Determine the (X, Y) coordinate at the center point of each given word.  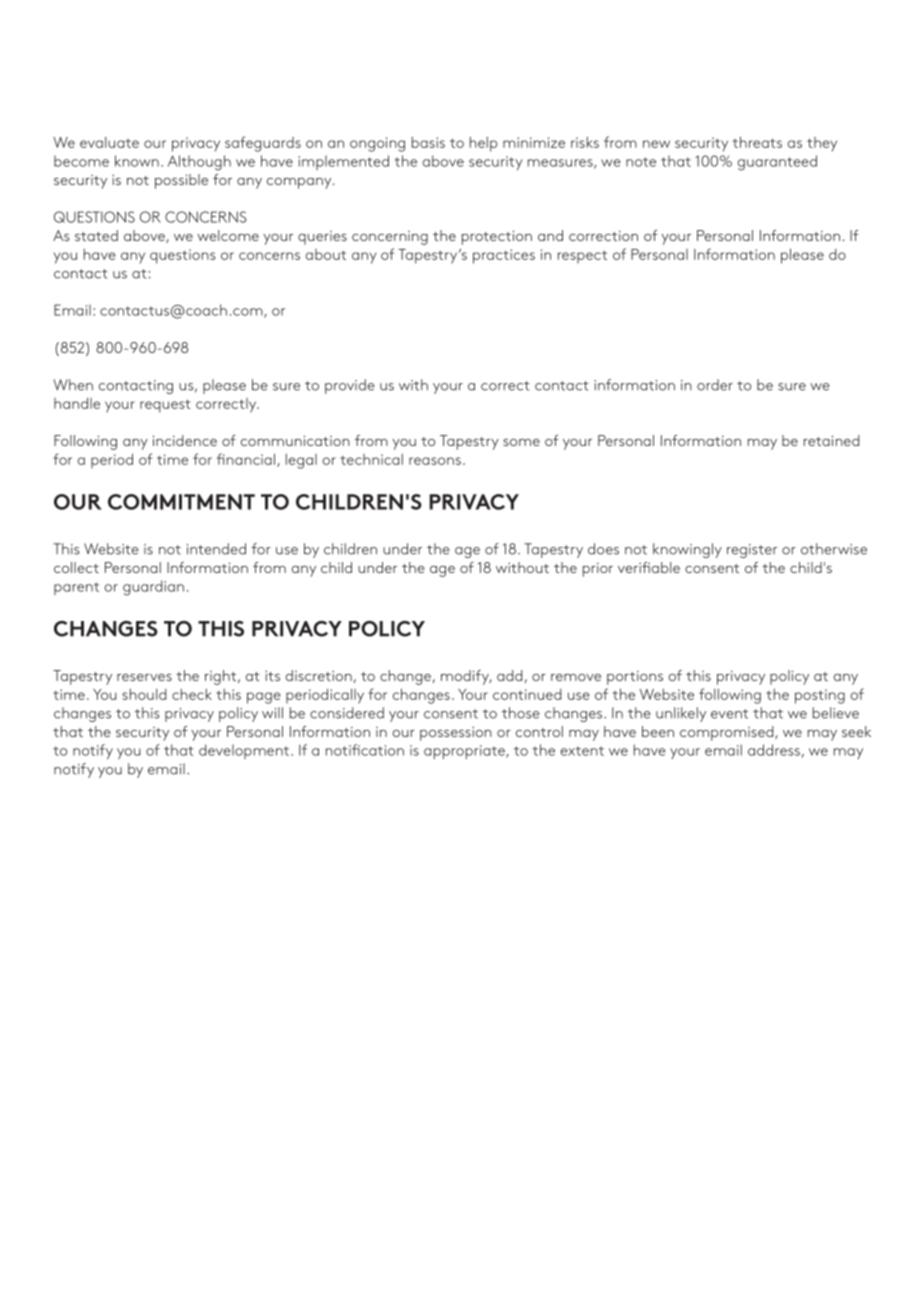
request (165, 406)
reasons (435, 461)
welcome (228, 235)
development (244, 751)
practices (504, 256)
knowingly (687, 550)
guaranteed (777, 163)
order (715, 385)
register (752, 551)
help (484, 144)
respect (582, 257)
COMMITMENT (181, 502)
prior (598, 570)
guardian (153, 588)
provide (350, 386)
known (137, 161)
